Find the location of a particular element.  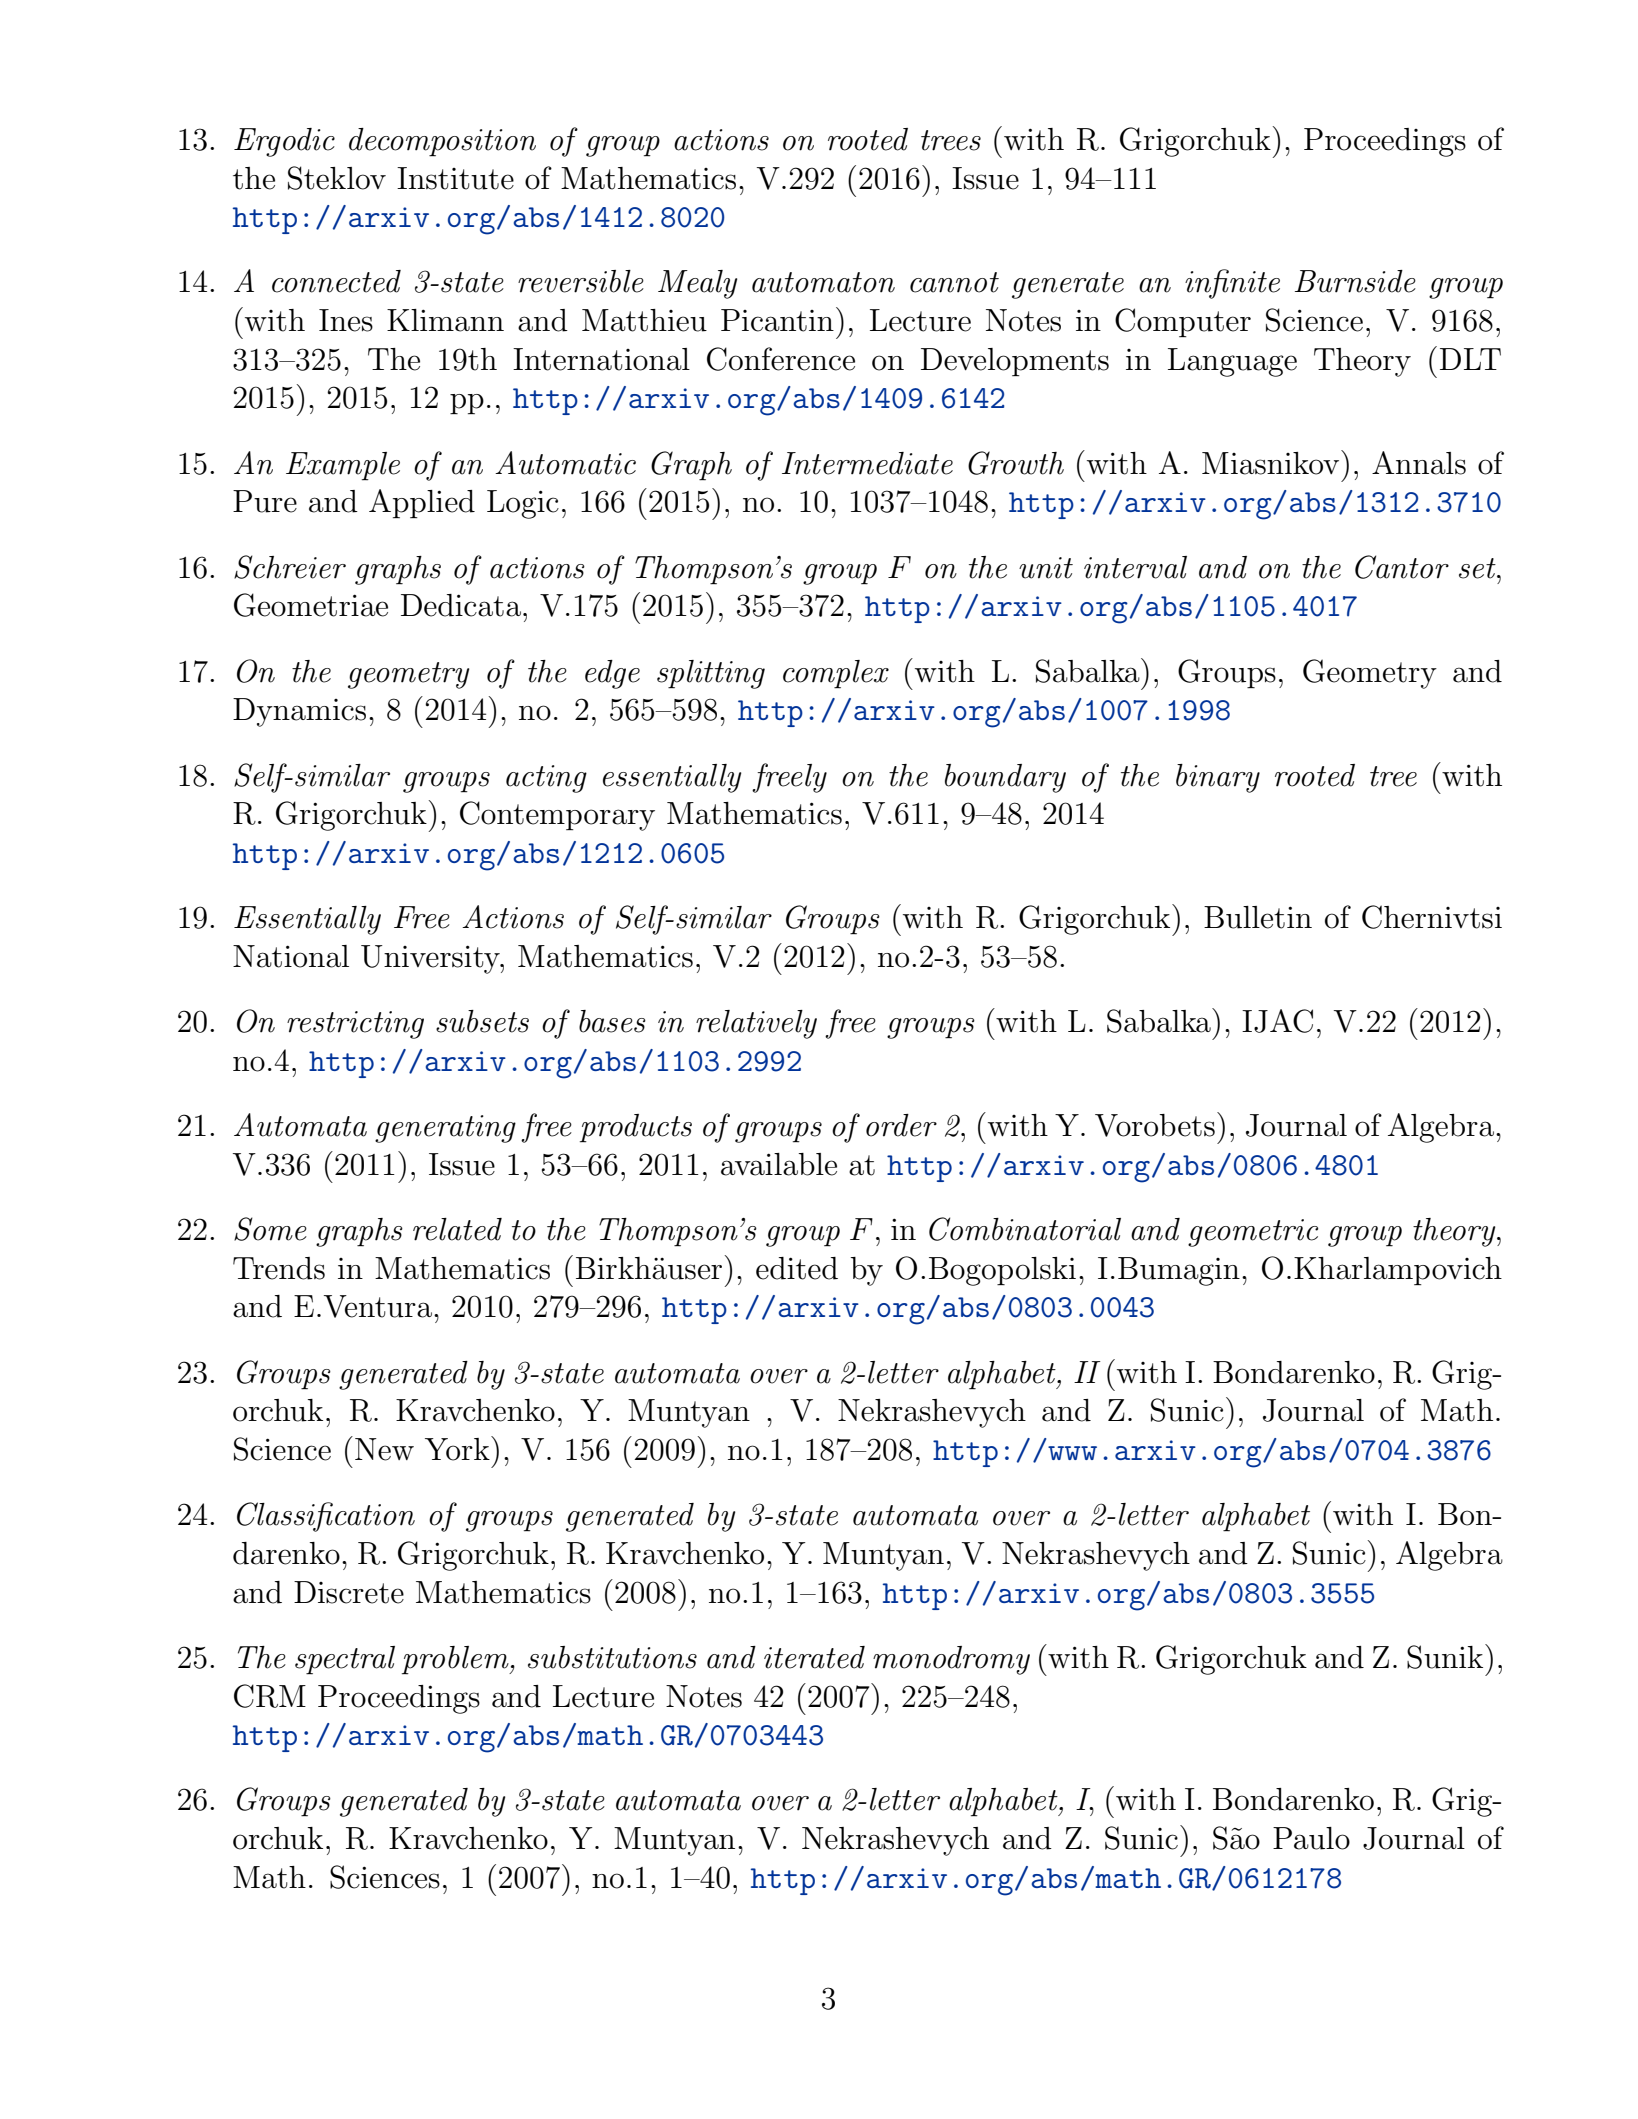

Institute is located at coordinates (455, 178).
